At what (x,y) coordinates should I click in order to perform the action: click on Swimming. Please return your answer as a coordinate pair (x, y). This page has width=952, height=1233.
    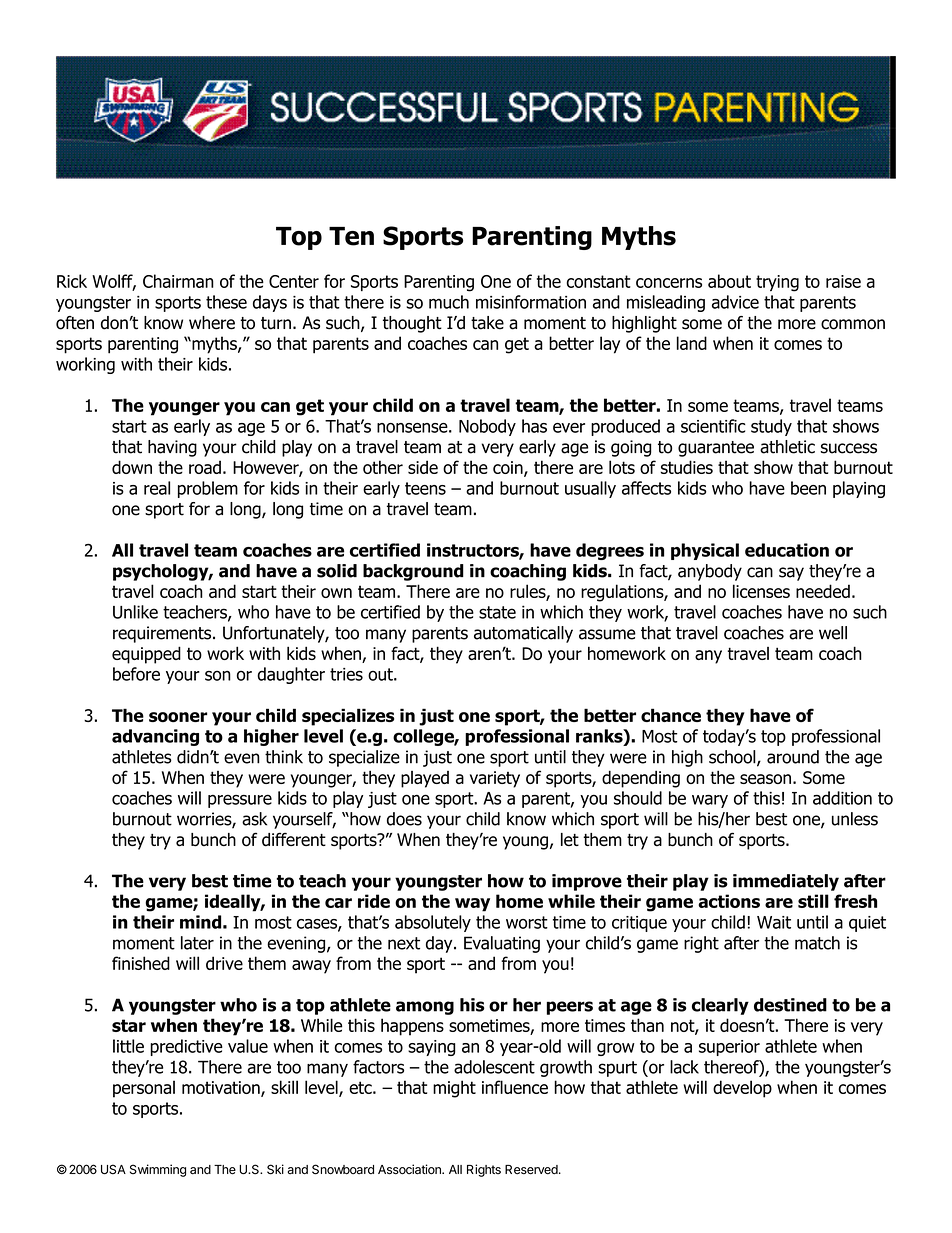
    Looking at the image, I should click on (158, 1170).
